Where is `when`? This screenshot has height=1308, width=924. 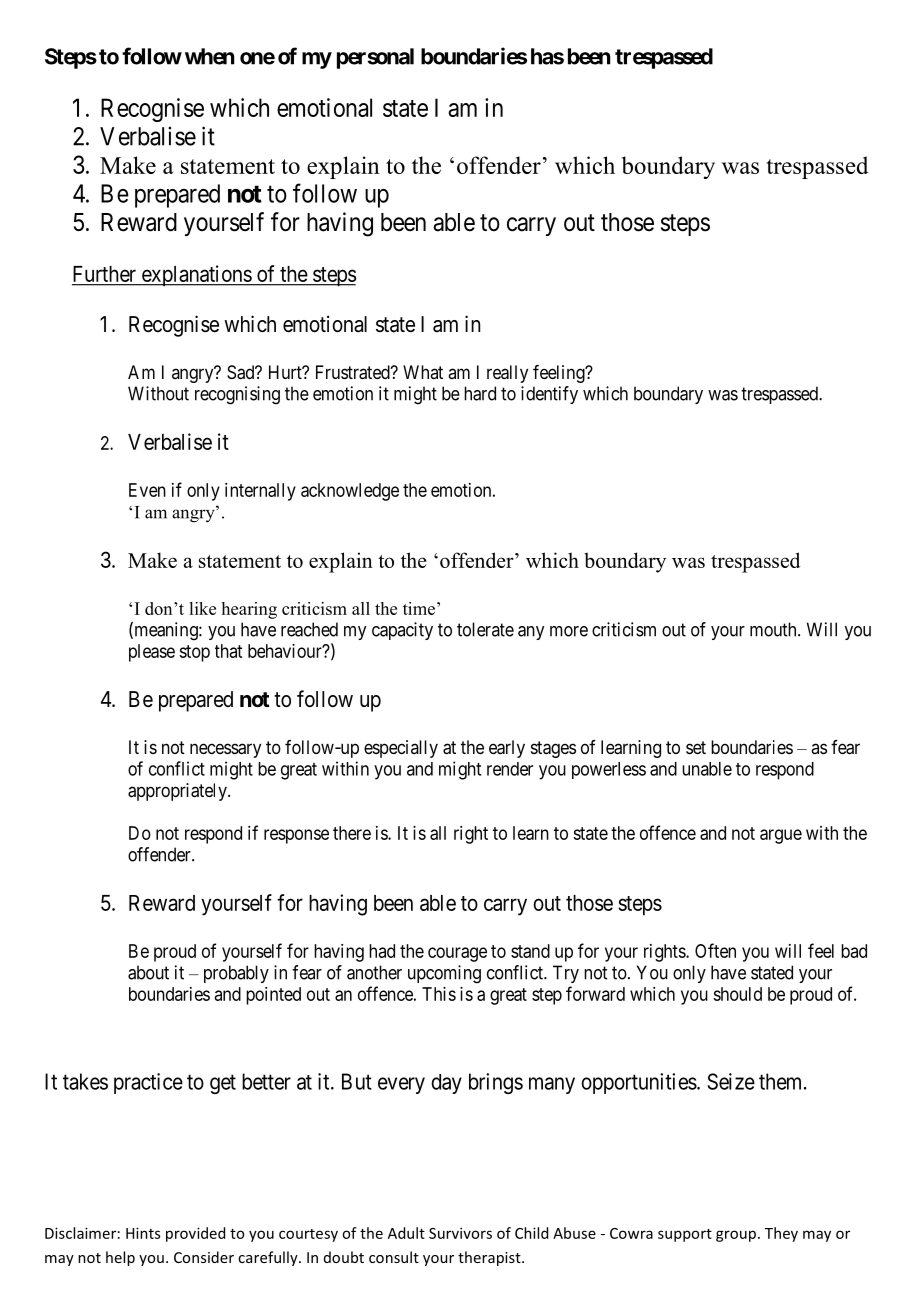
when is located at coordinates (210, 56).
